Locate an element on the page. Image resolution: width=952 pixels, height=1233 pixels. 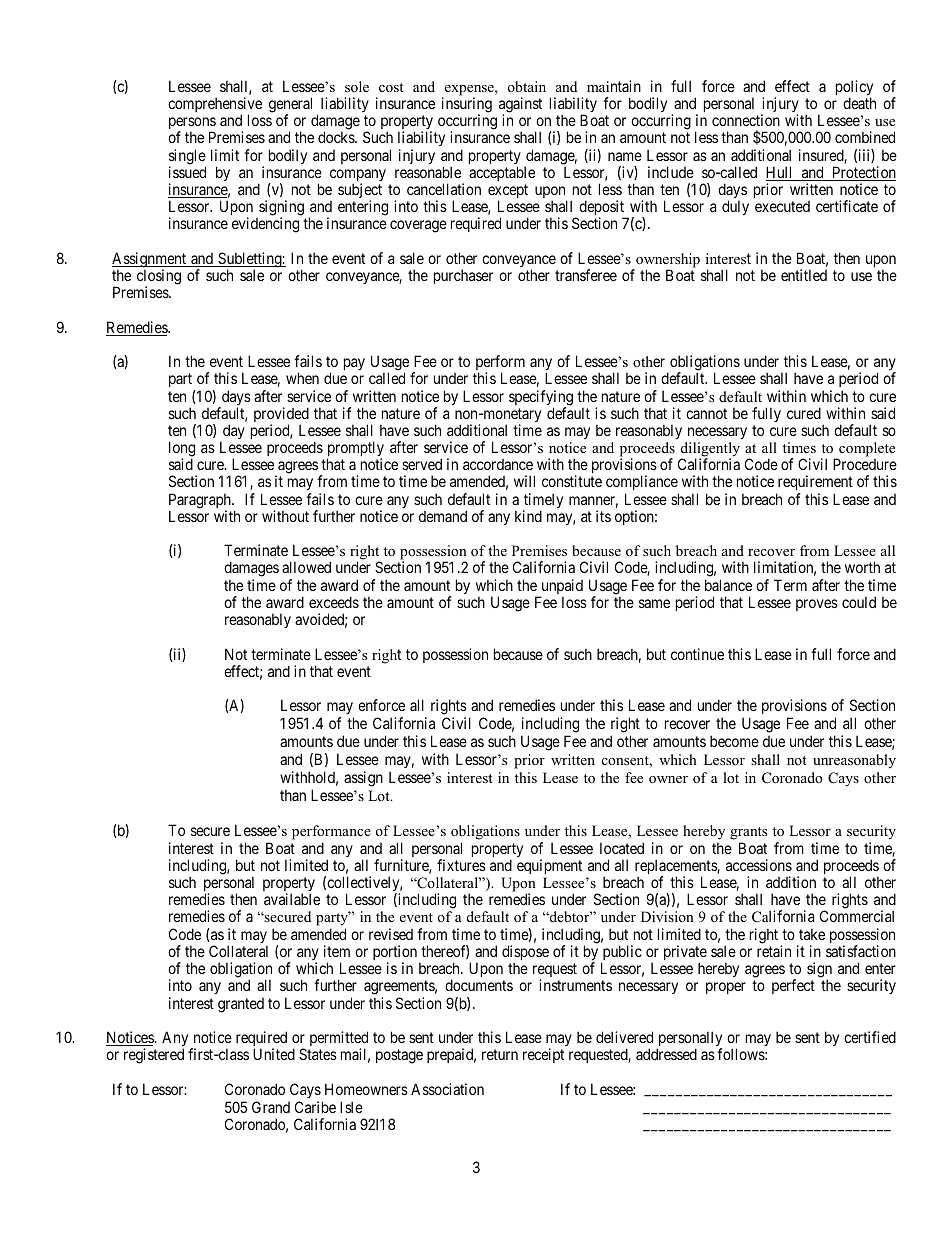
proves is located at coordinates (817, 605).
